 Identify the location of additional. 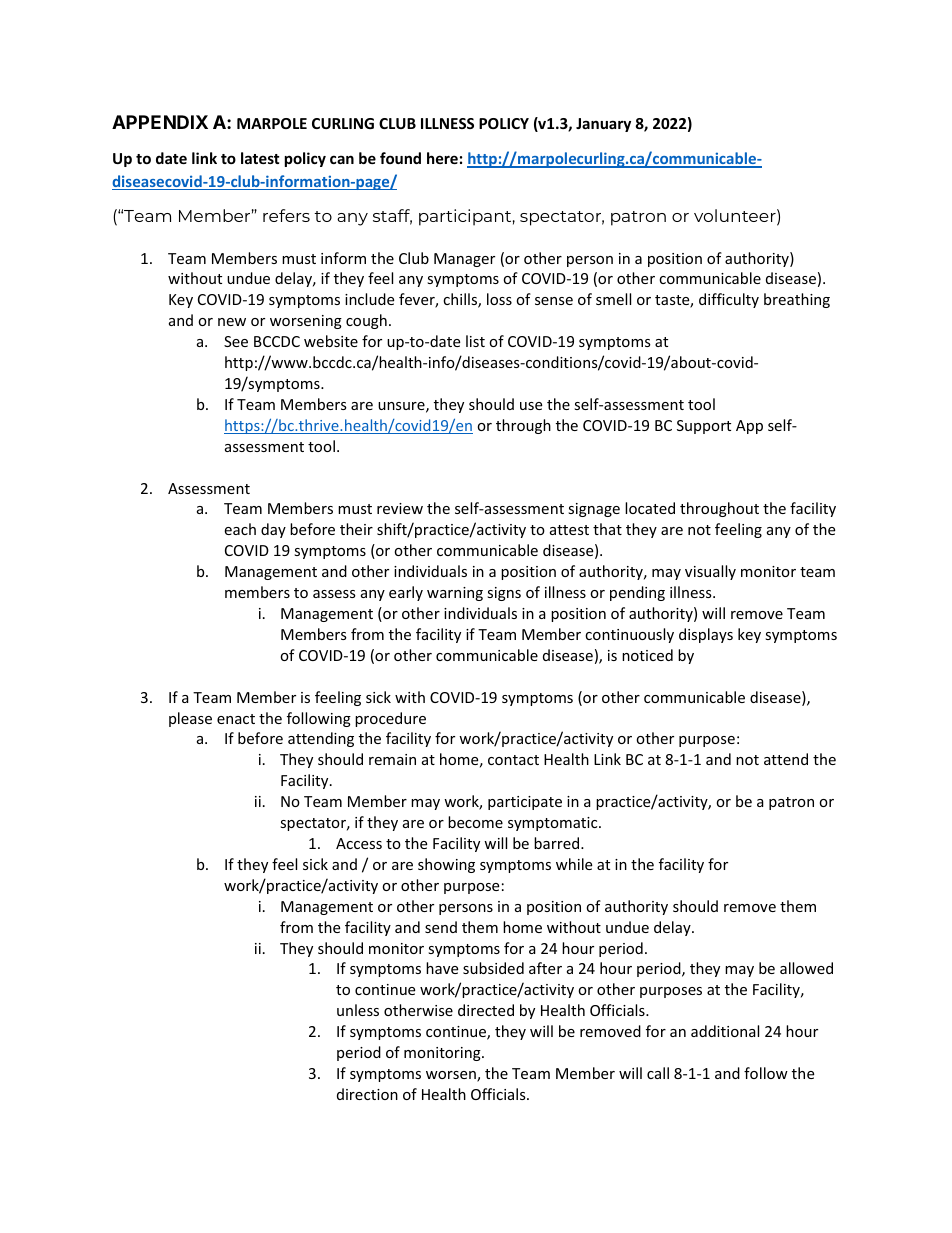
(725, 1031).
